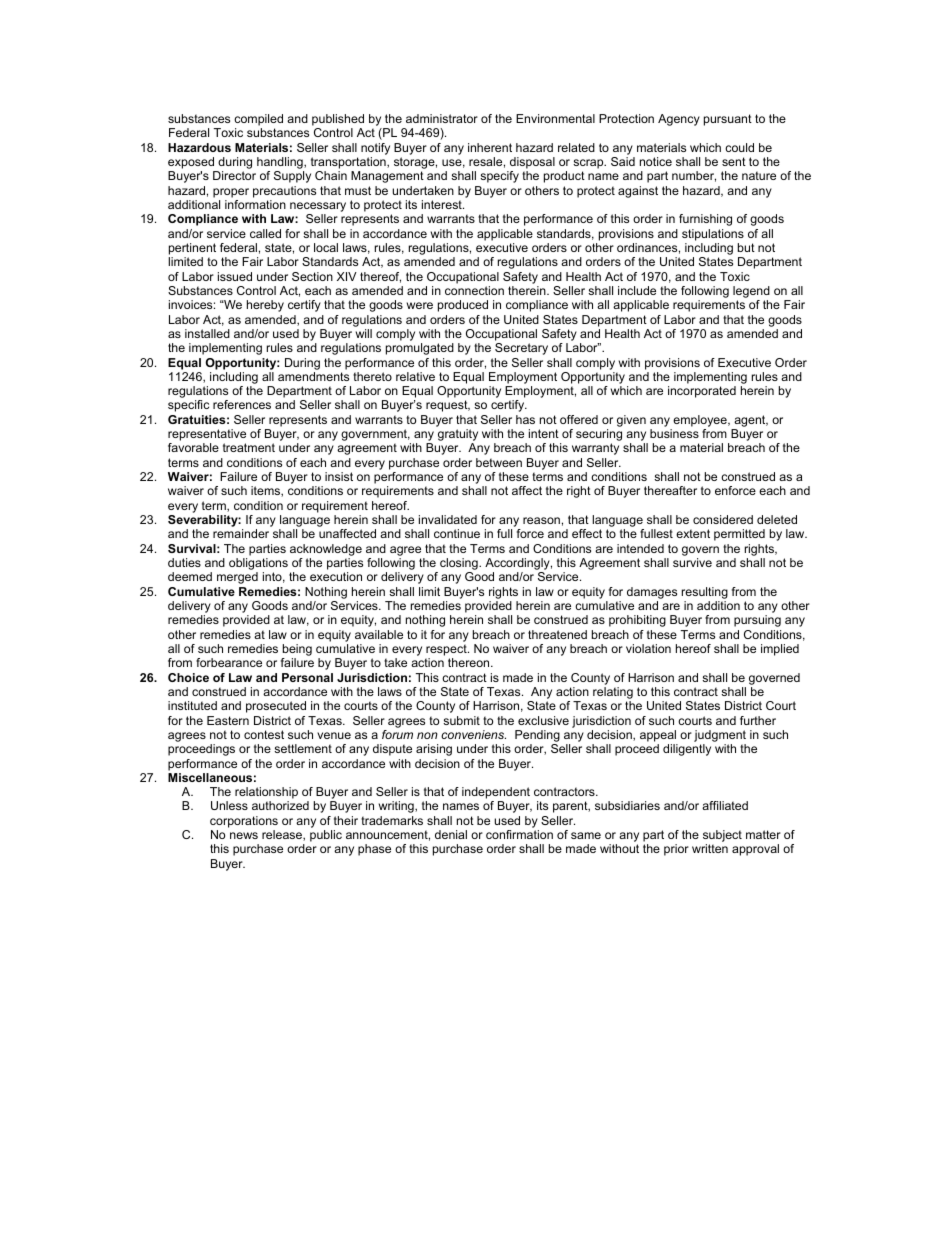  I want to click on denial, so click(451, 834).
